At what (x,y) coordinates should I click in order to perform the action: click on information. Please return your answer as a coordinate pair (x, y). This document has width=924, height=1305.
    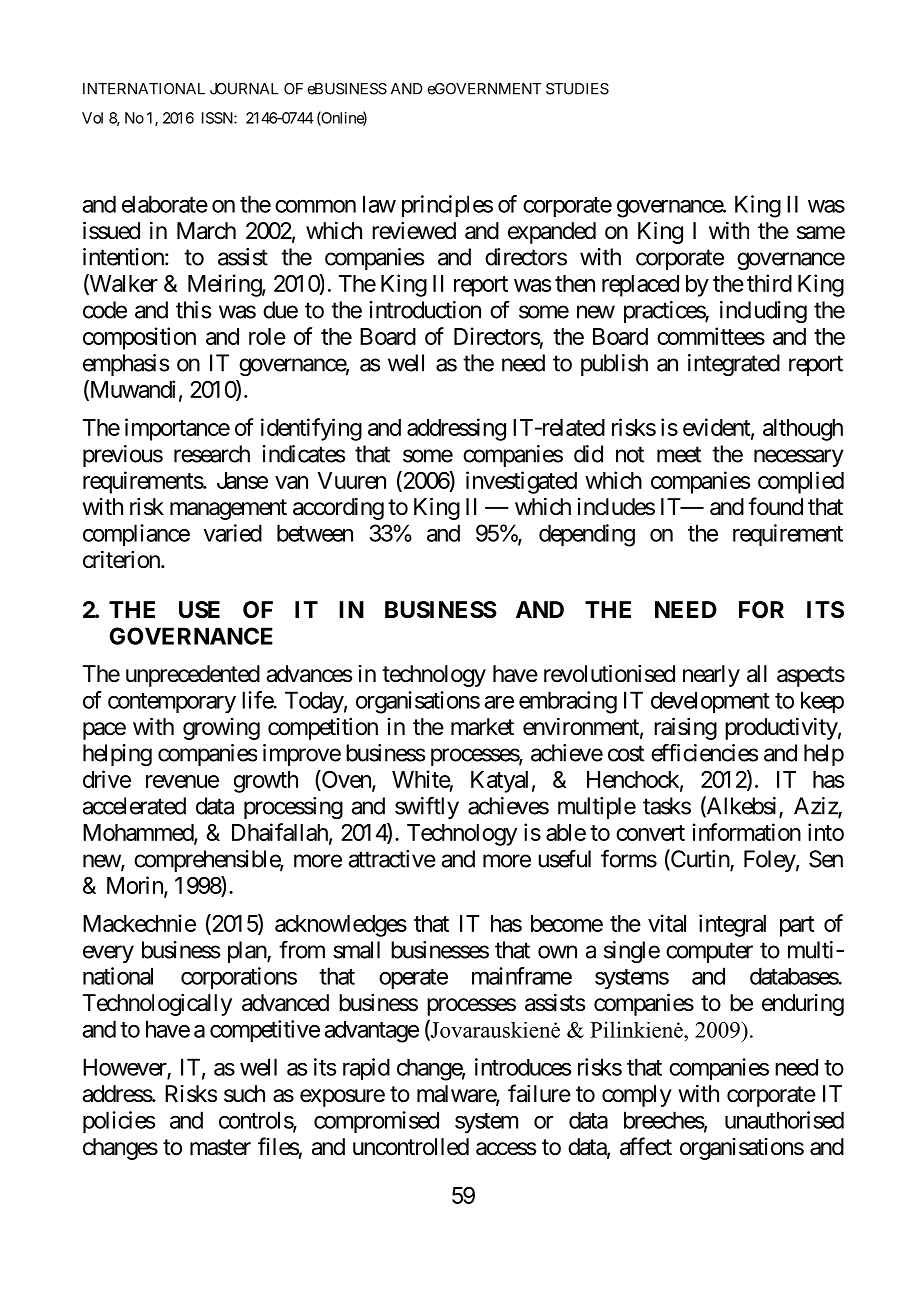
    Looking at the image, I should click on (746, 832).
